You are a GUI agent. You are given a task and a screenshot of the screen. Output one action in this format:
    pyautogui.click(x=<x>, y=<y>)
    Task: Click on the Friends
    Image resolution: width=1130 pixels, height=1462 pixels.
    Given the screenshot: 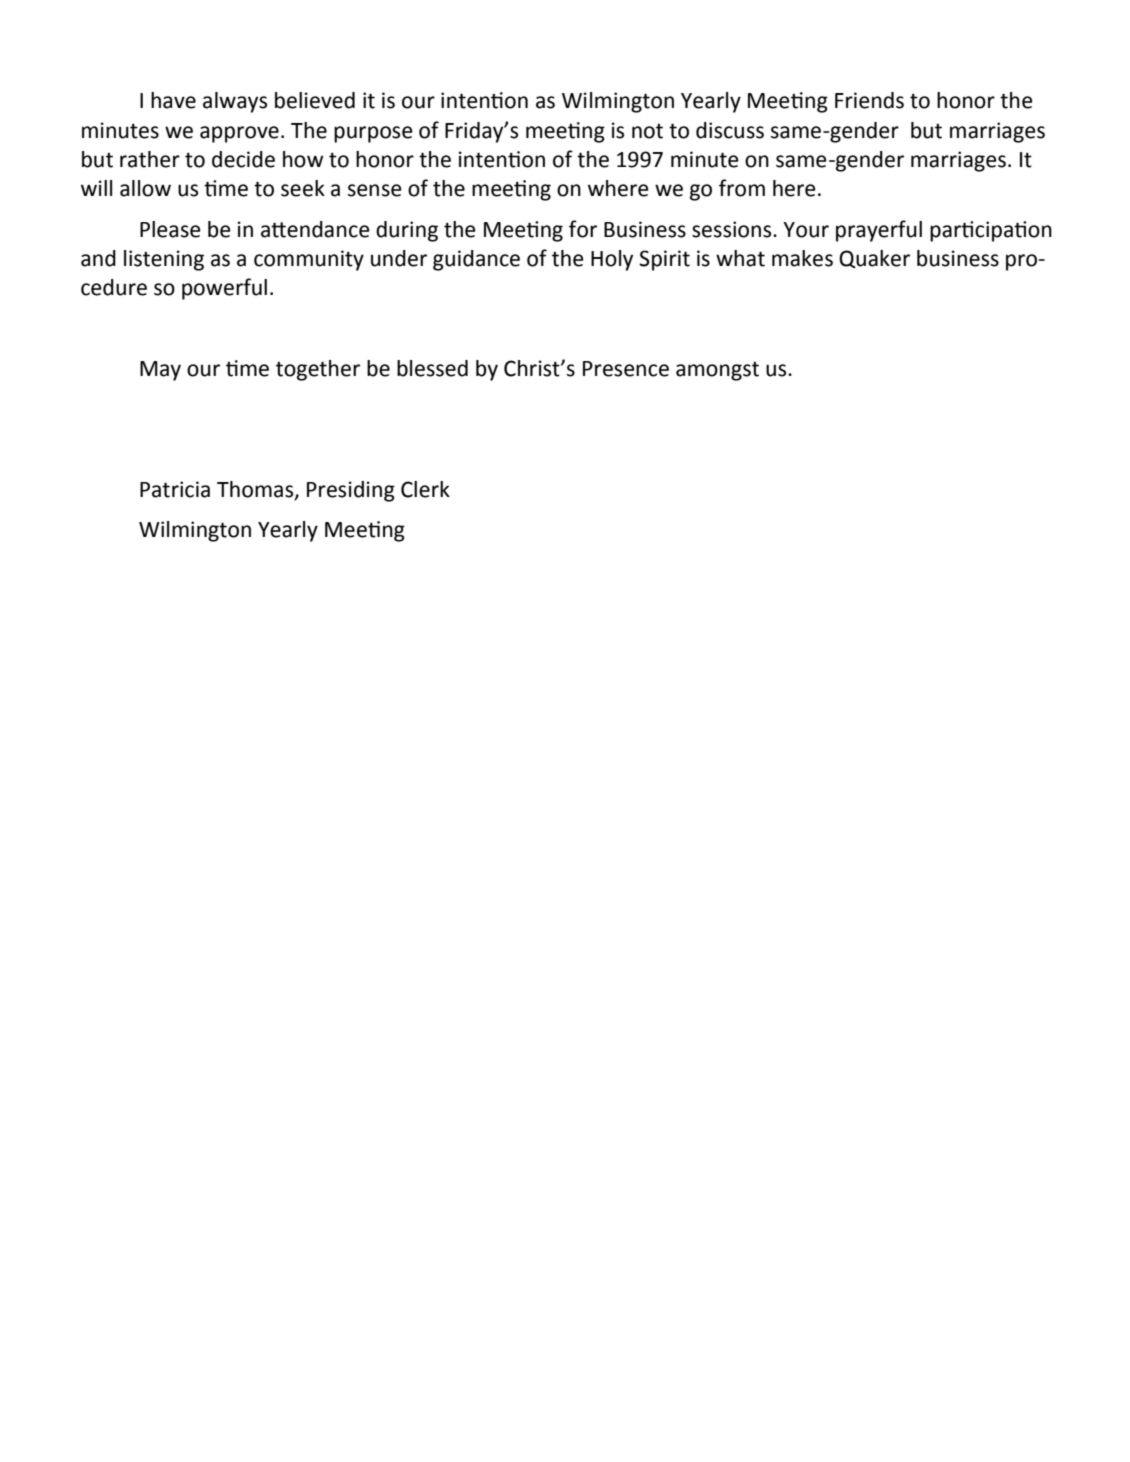 What is the action you would take?
    pyautogui.click(x=869, y=100)
